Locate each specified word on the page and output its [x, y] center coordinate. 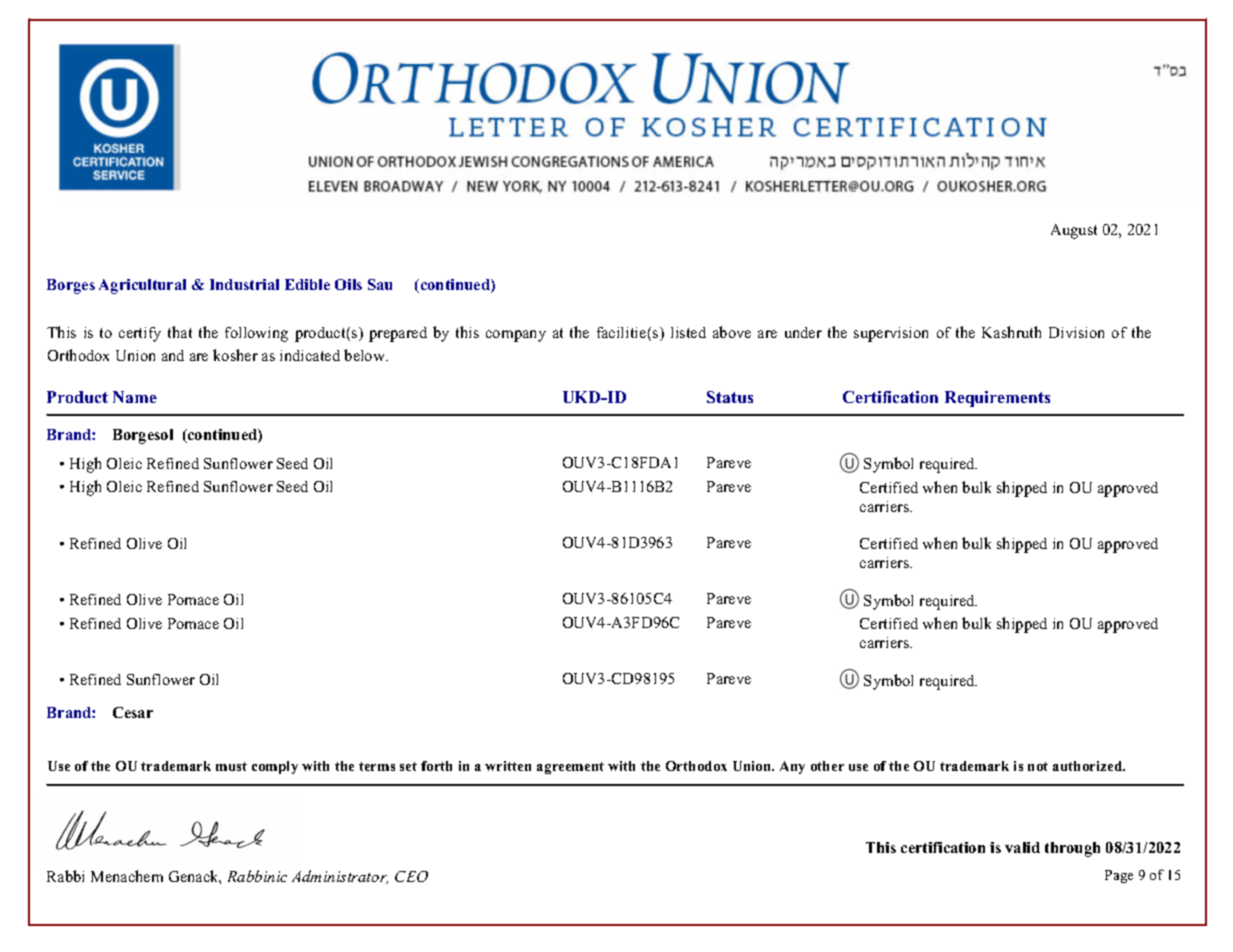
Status [730, 397]
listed [688, 332]
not [1038, 766]
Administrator [340, 877]
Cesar [133, 712]
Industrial [244, 284]
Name [135, 397]
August [1074, 231]
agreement [570, 768]
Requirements [997, 399]
